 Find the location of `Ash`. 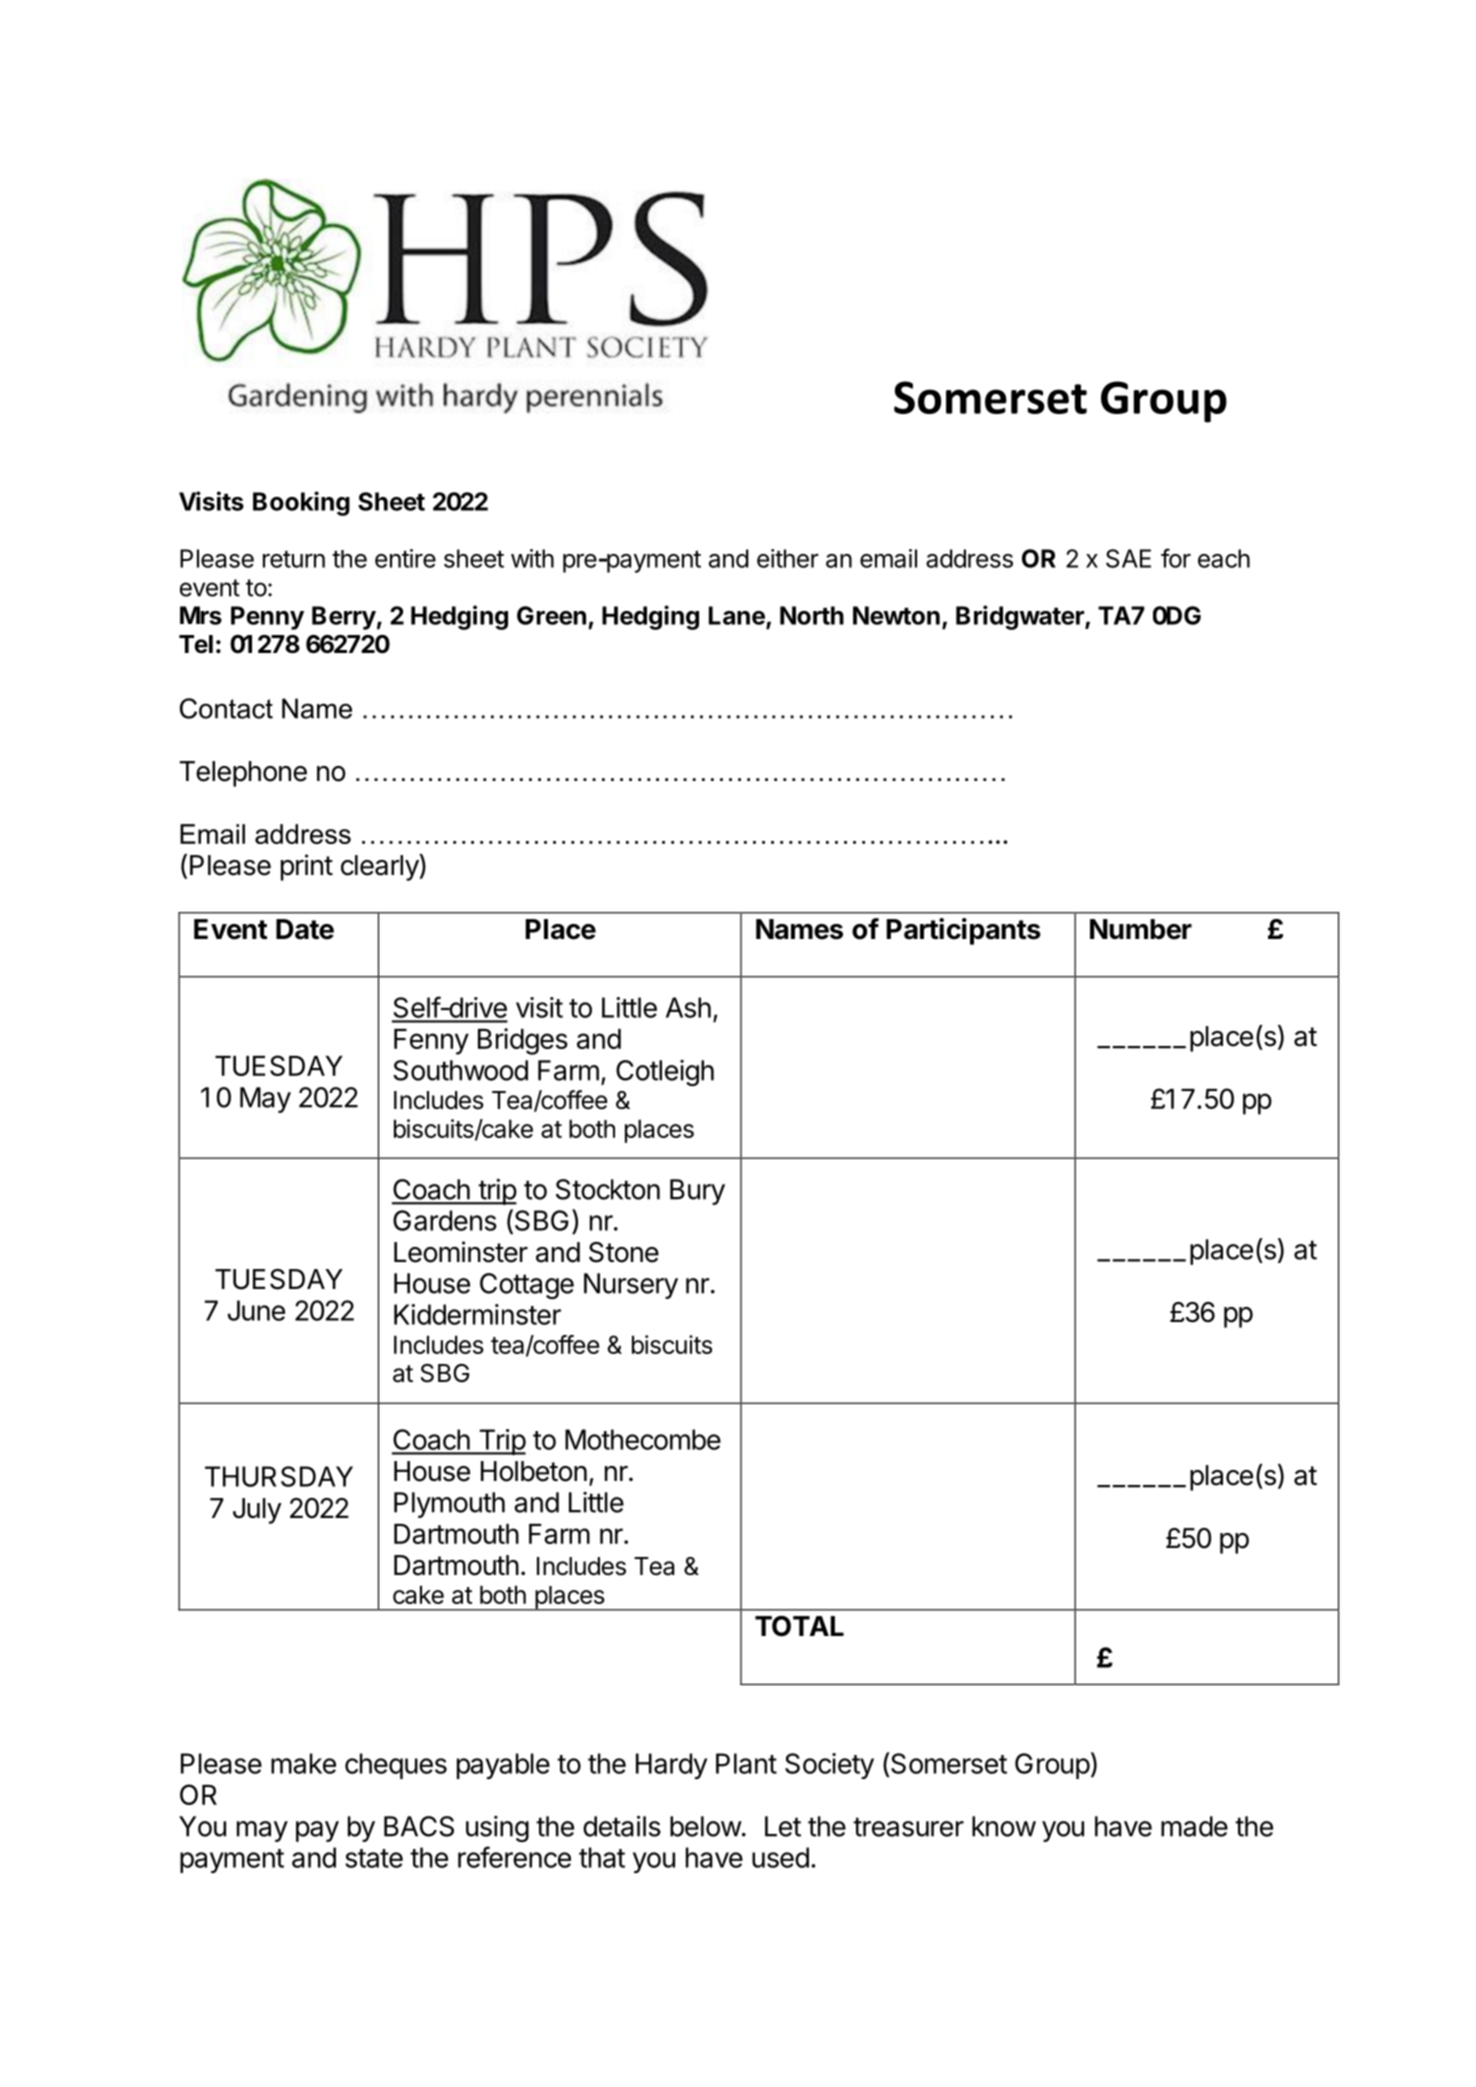

Ash is located at coordinates (688, 1007).
